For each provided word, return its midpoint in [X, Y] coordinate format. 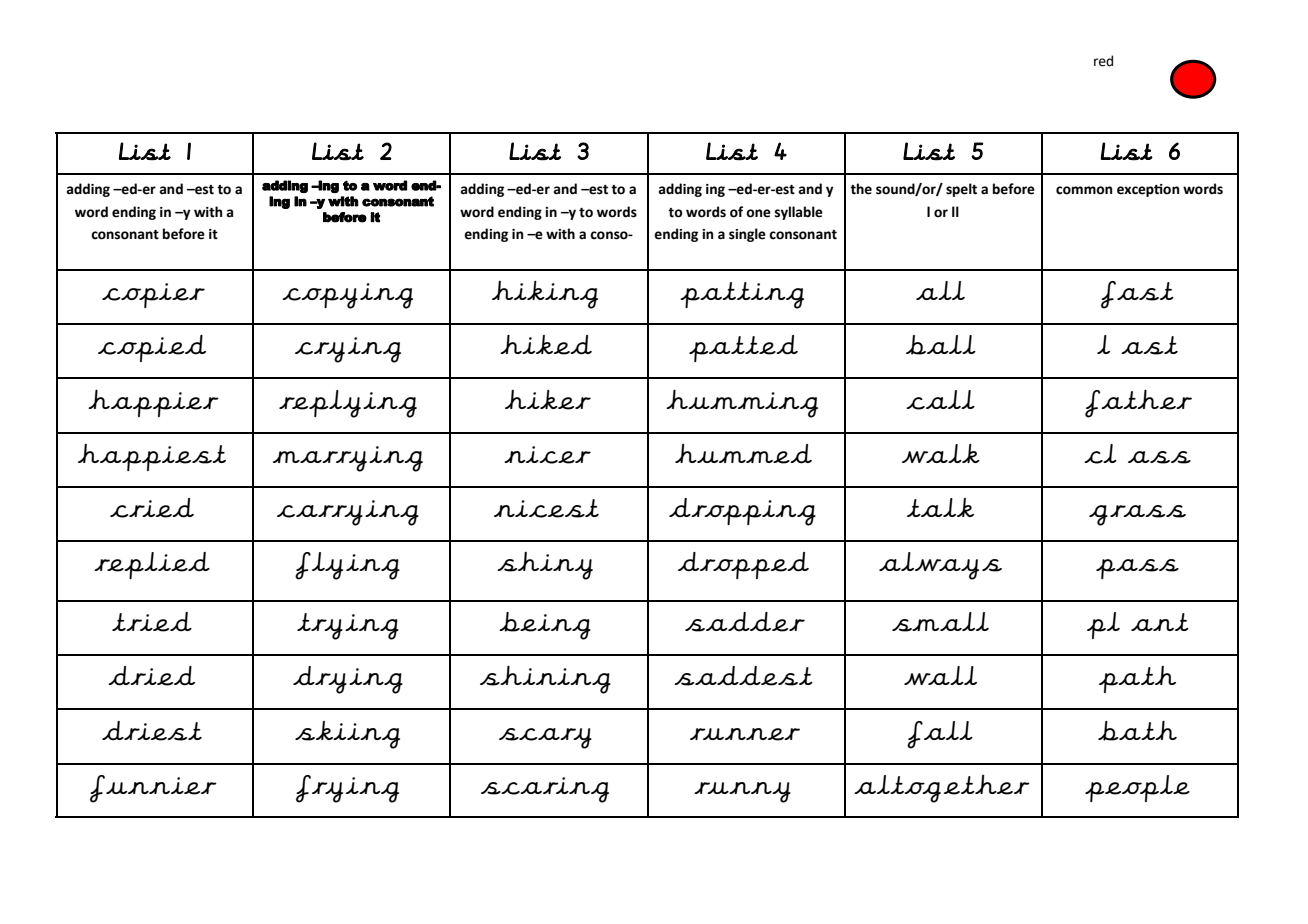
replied [152, 565]
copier [153, 295]
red [1103, 61]
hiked [546, 344]
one [758, 213]
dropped [743, 565]
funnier [153, 789]
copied [152, 348]
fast [1137, 295]
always [940, 566]
